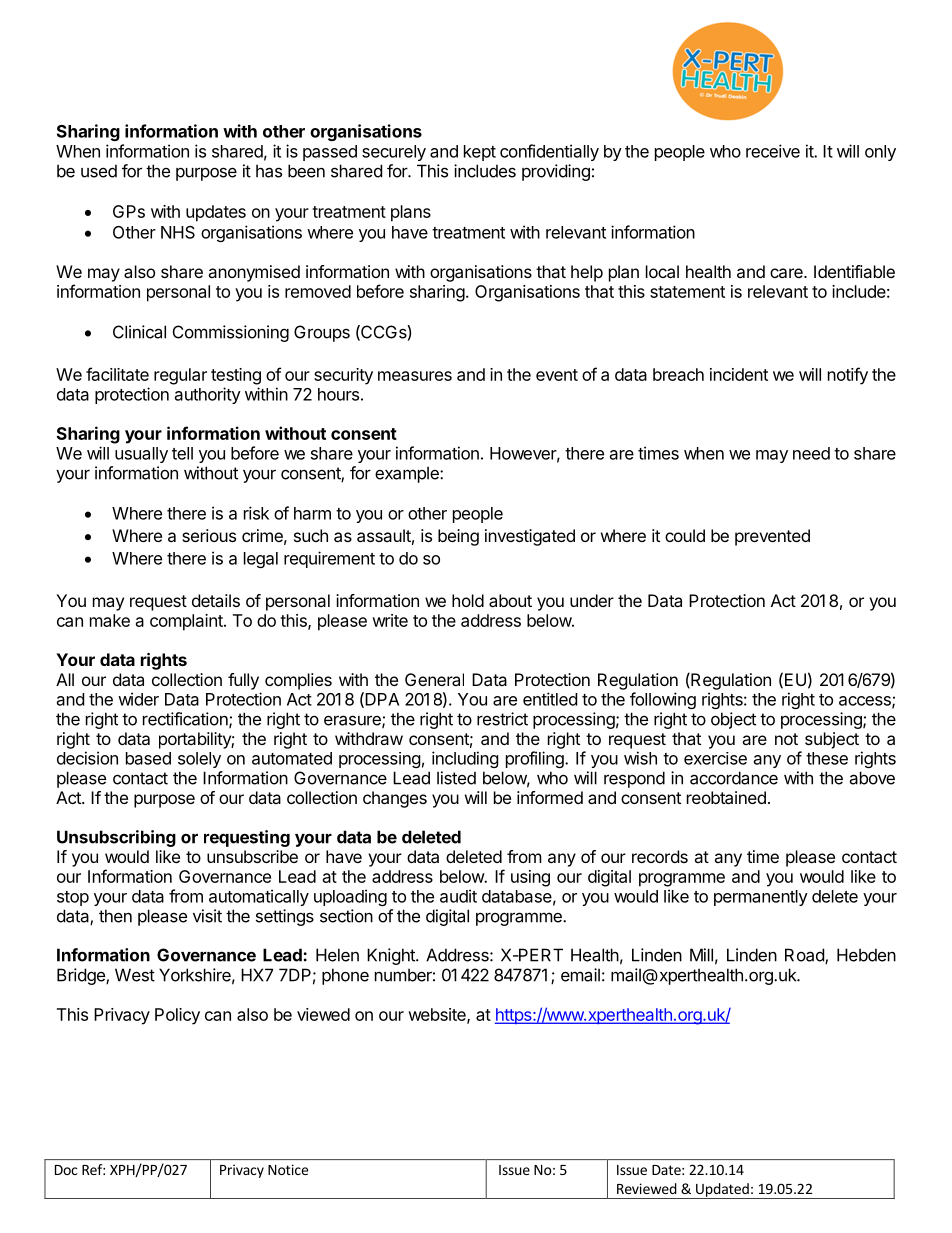 Image resolution: width=952 pixels, height=1233 pixels. I want to click on Doc, so click(66, 1170).
